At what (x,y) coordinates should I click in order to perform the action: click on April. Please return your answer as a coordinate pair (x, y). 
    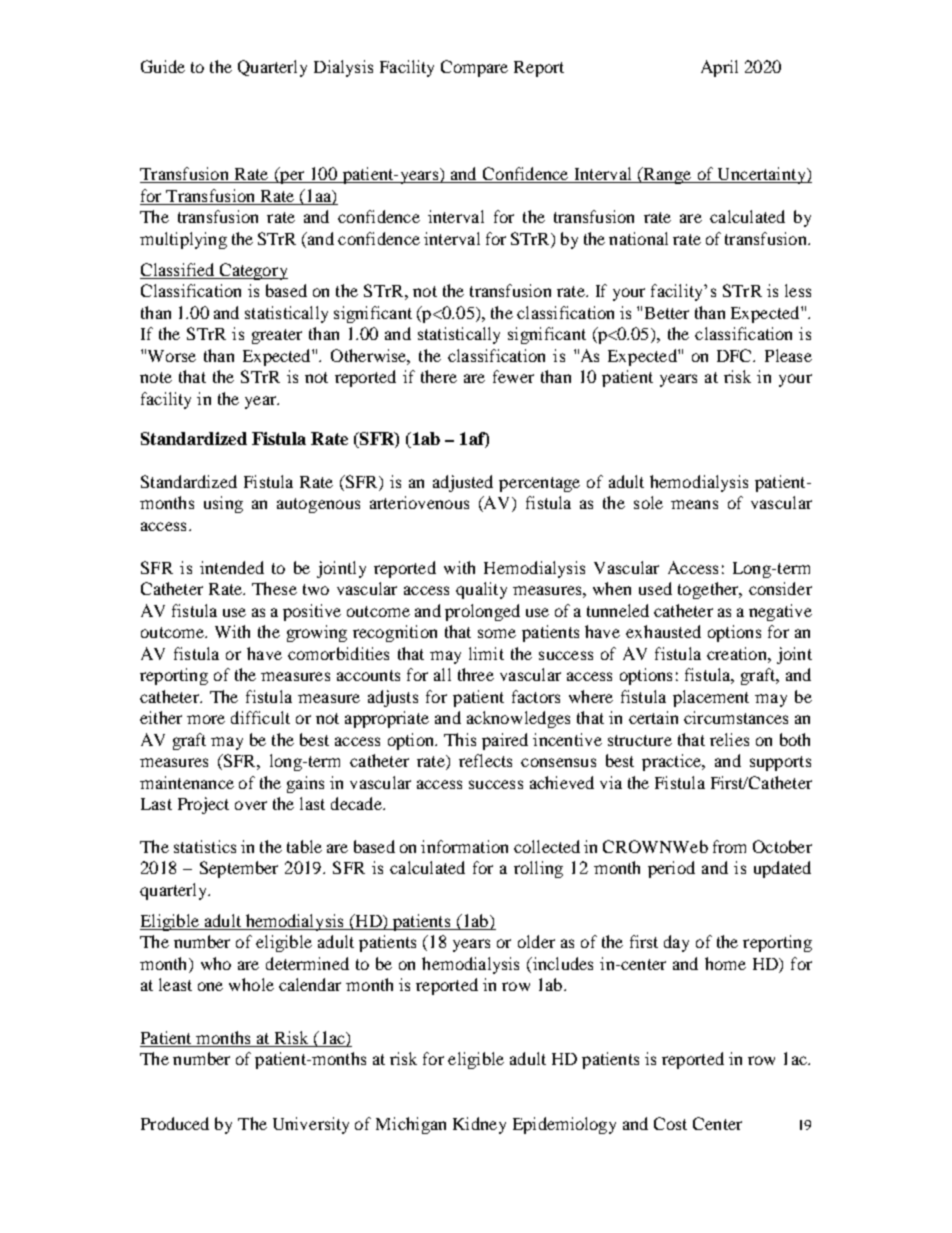
    Looking at the image, I should click on (719, 68).
